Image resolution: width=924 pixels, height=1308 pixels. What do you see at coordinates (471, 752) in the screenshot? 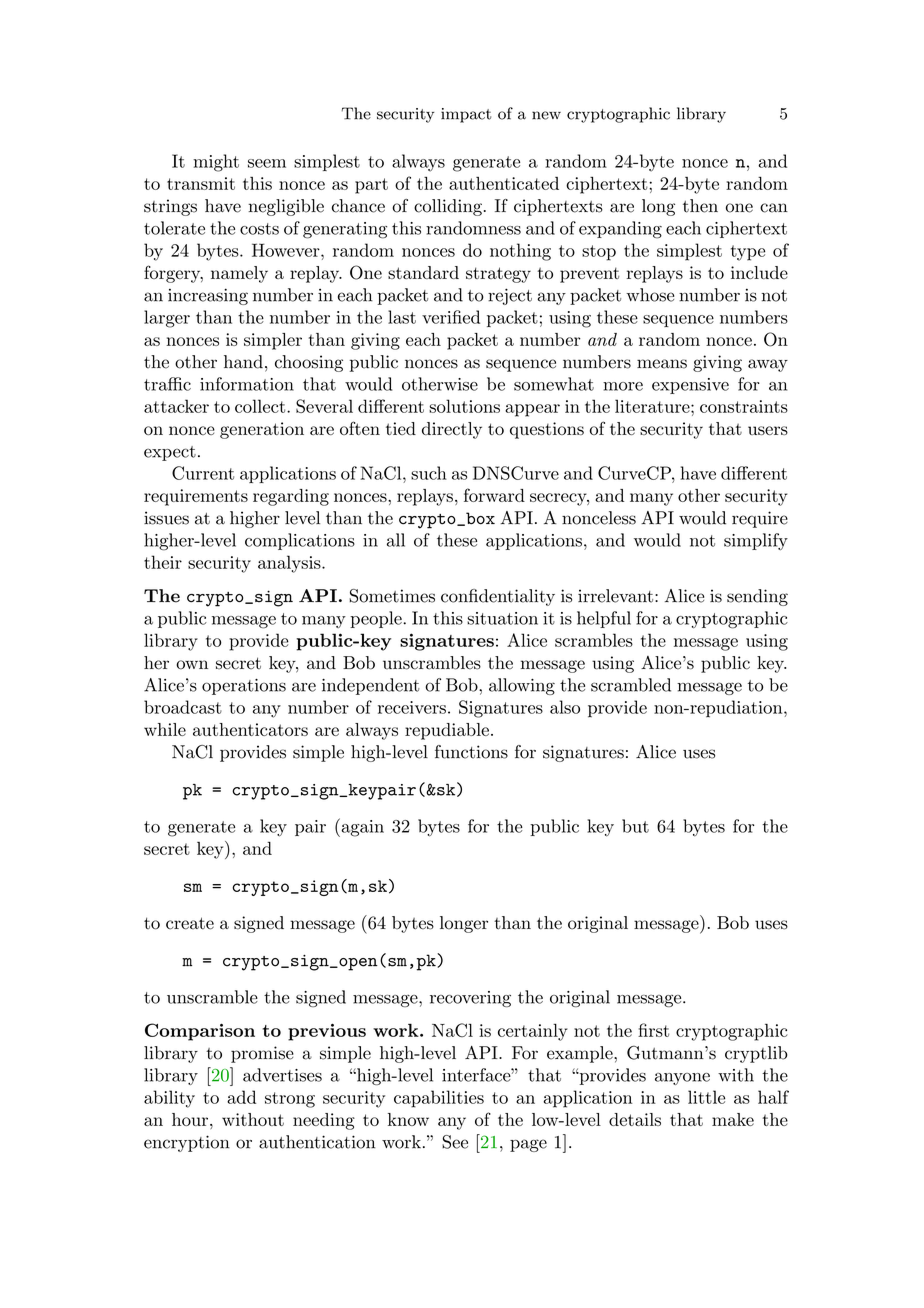
I see `functions` at bounding box center [471, 752].
